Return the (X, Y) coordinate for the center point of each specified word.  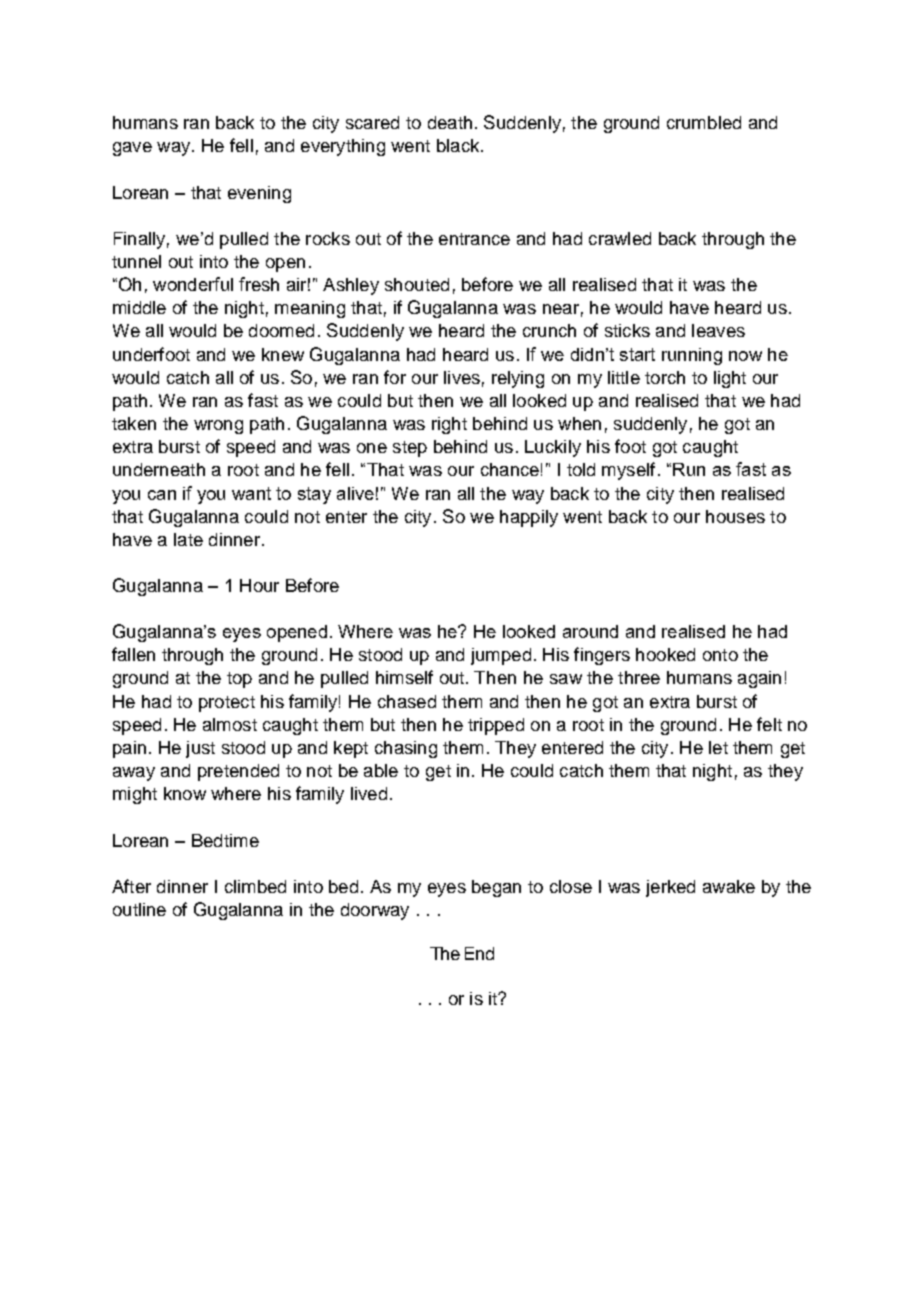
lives (462, 377)
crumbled (704, 122)
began (496, 888)
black (459, 145)
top (239, 680)
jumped (501, 656)
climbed (255, 886)
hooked (665, 654)
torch (665, 377)
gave (132, 149)
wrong (218, 427)
